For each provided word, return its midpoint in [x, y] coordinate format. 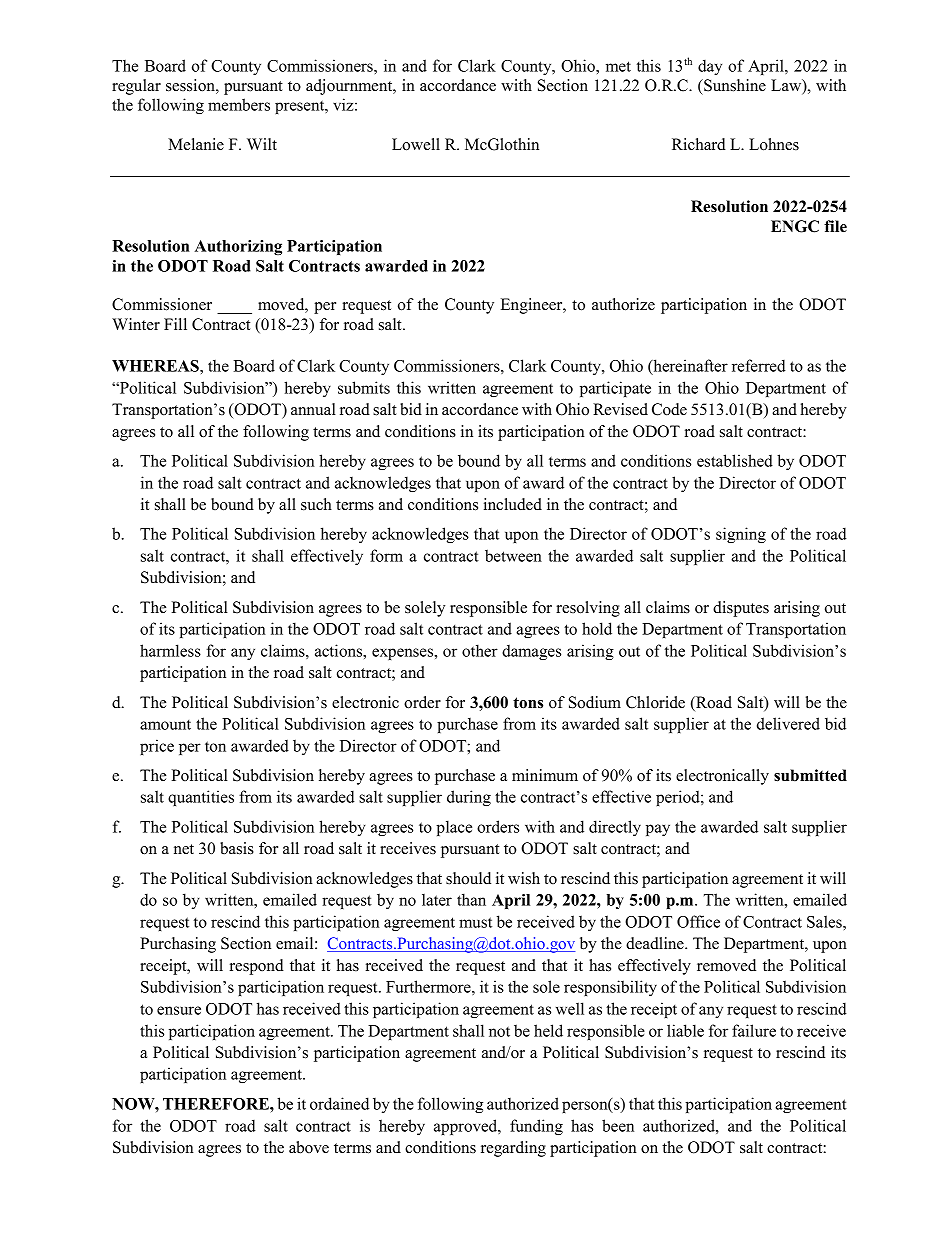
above [309, 1147]
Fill [175, 324]
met [618, 66]
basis [237, 848]
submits [364, 387]
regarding [513, 1149]
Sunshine [734, 85]
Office [698, 921]
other [480, 650]
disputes [741, 609]
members [239, 104]
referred [759, 365]
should [468, 878]
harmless [170, 650]
